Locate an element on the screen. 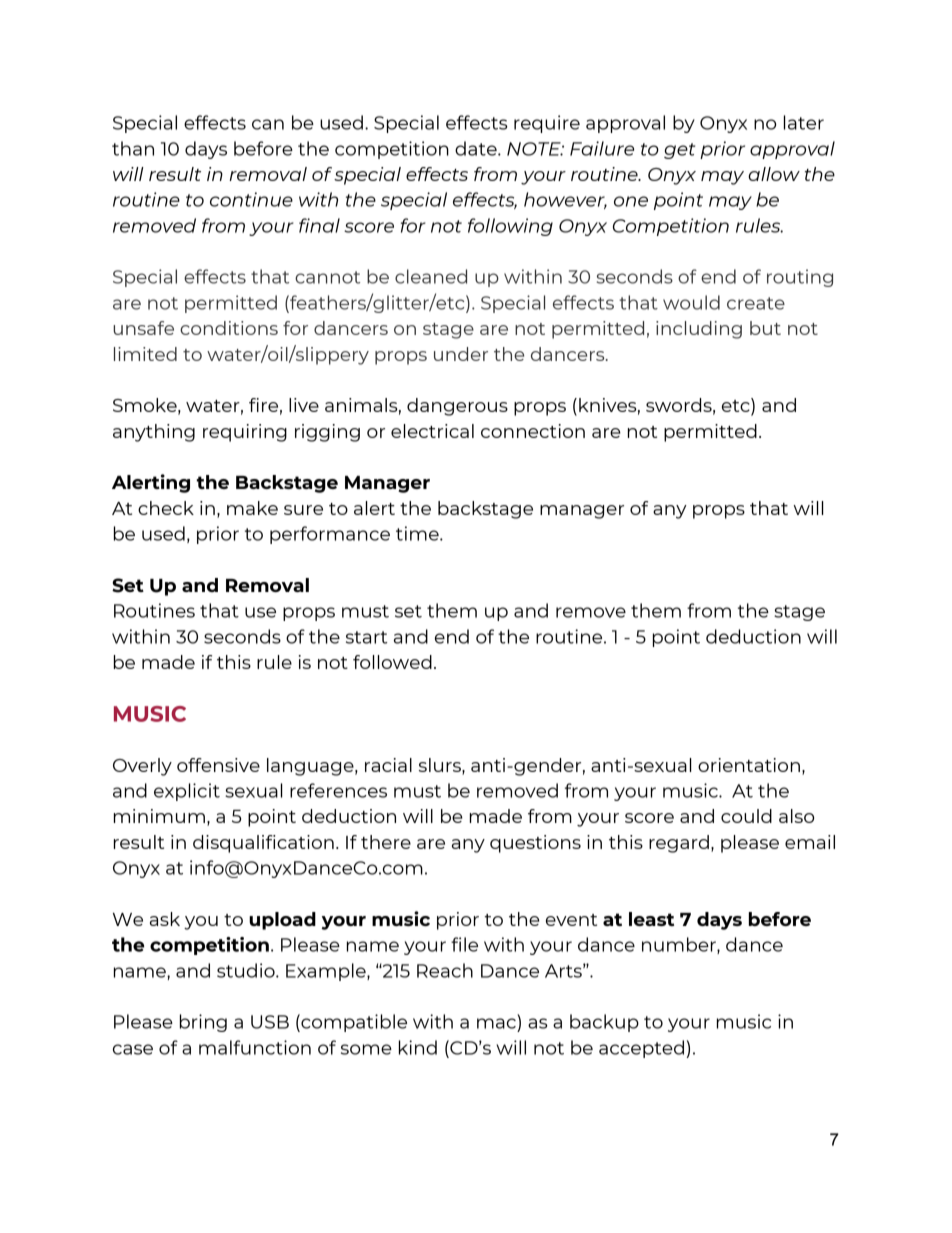 Image resolution: width=952 pixels, height=1233 pixels. under is located at coordinates (461, 354).
